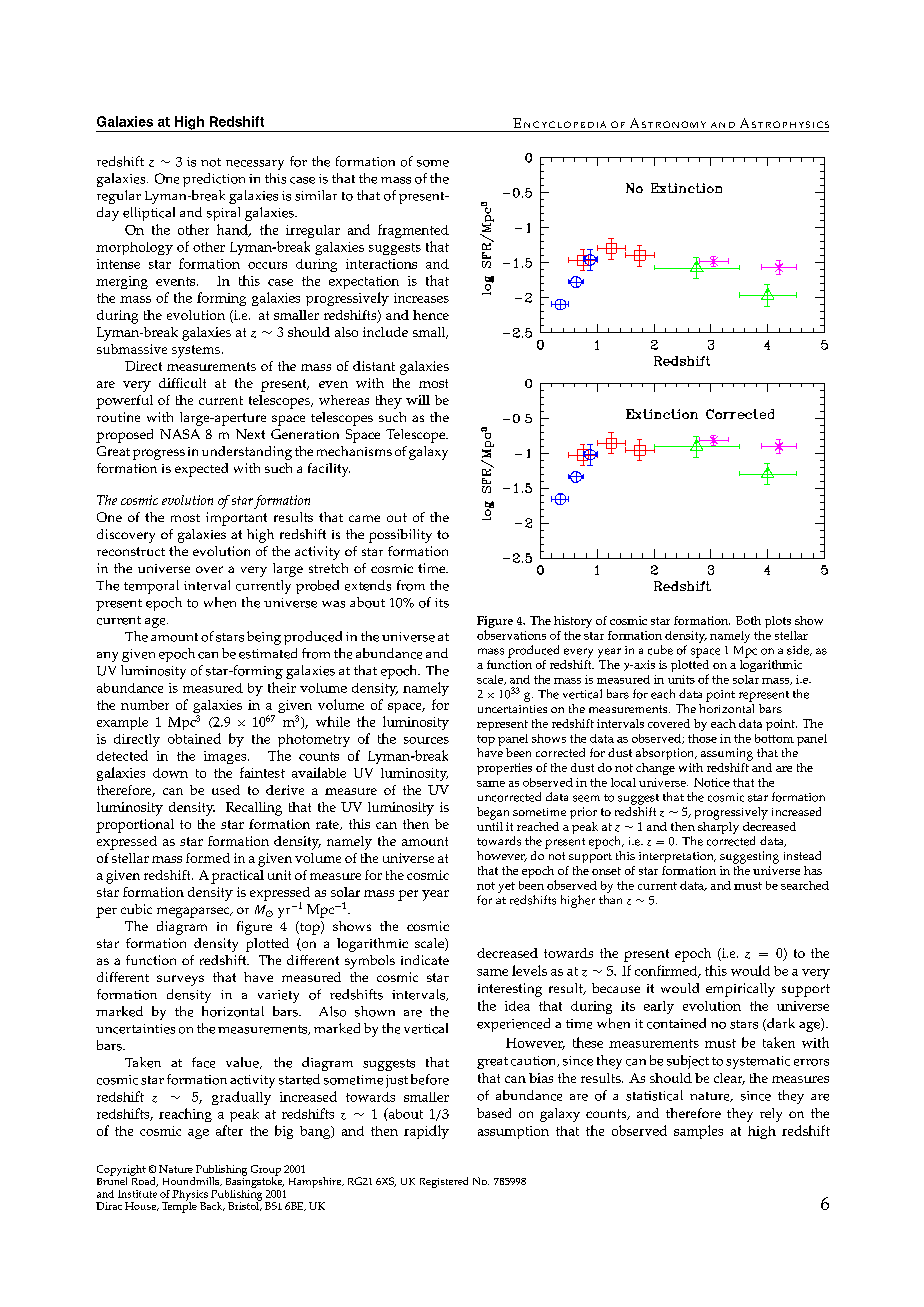 The height and width of the image is (1307, 924). I want to click on Temple, so click(179, 1206).
